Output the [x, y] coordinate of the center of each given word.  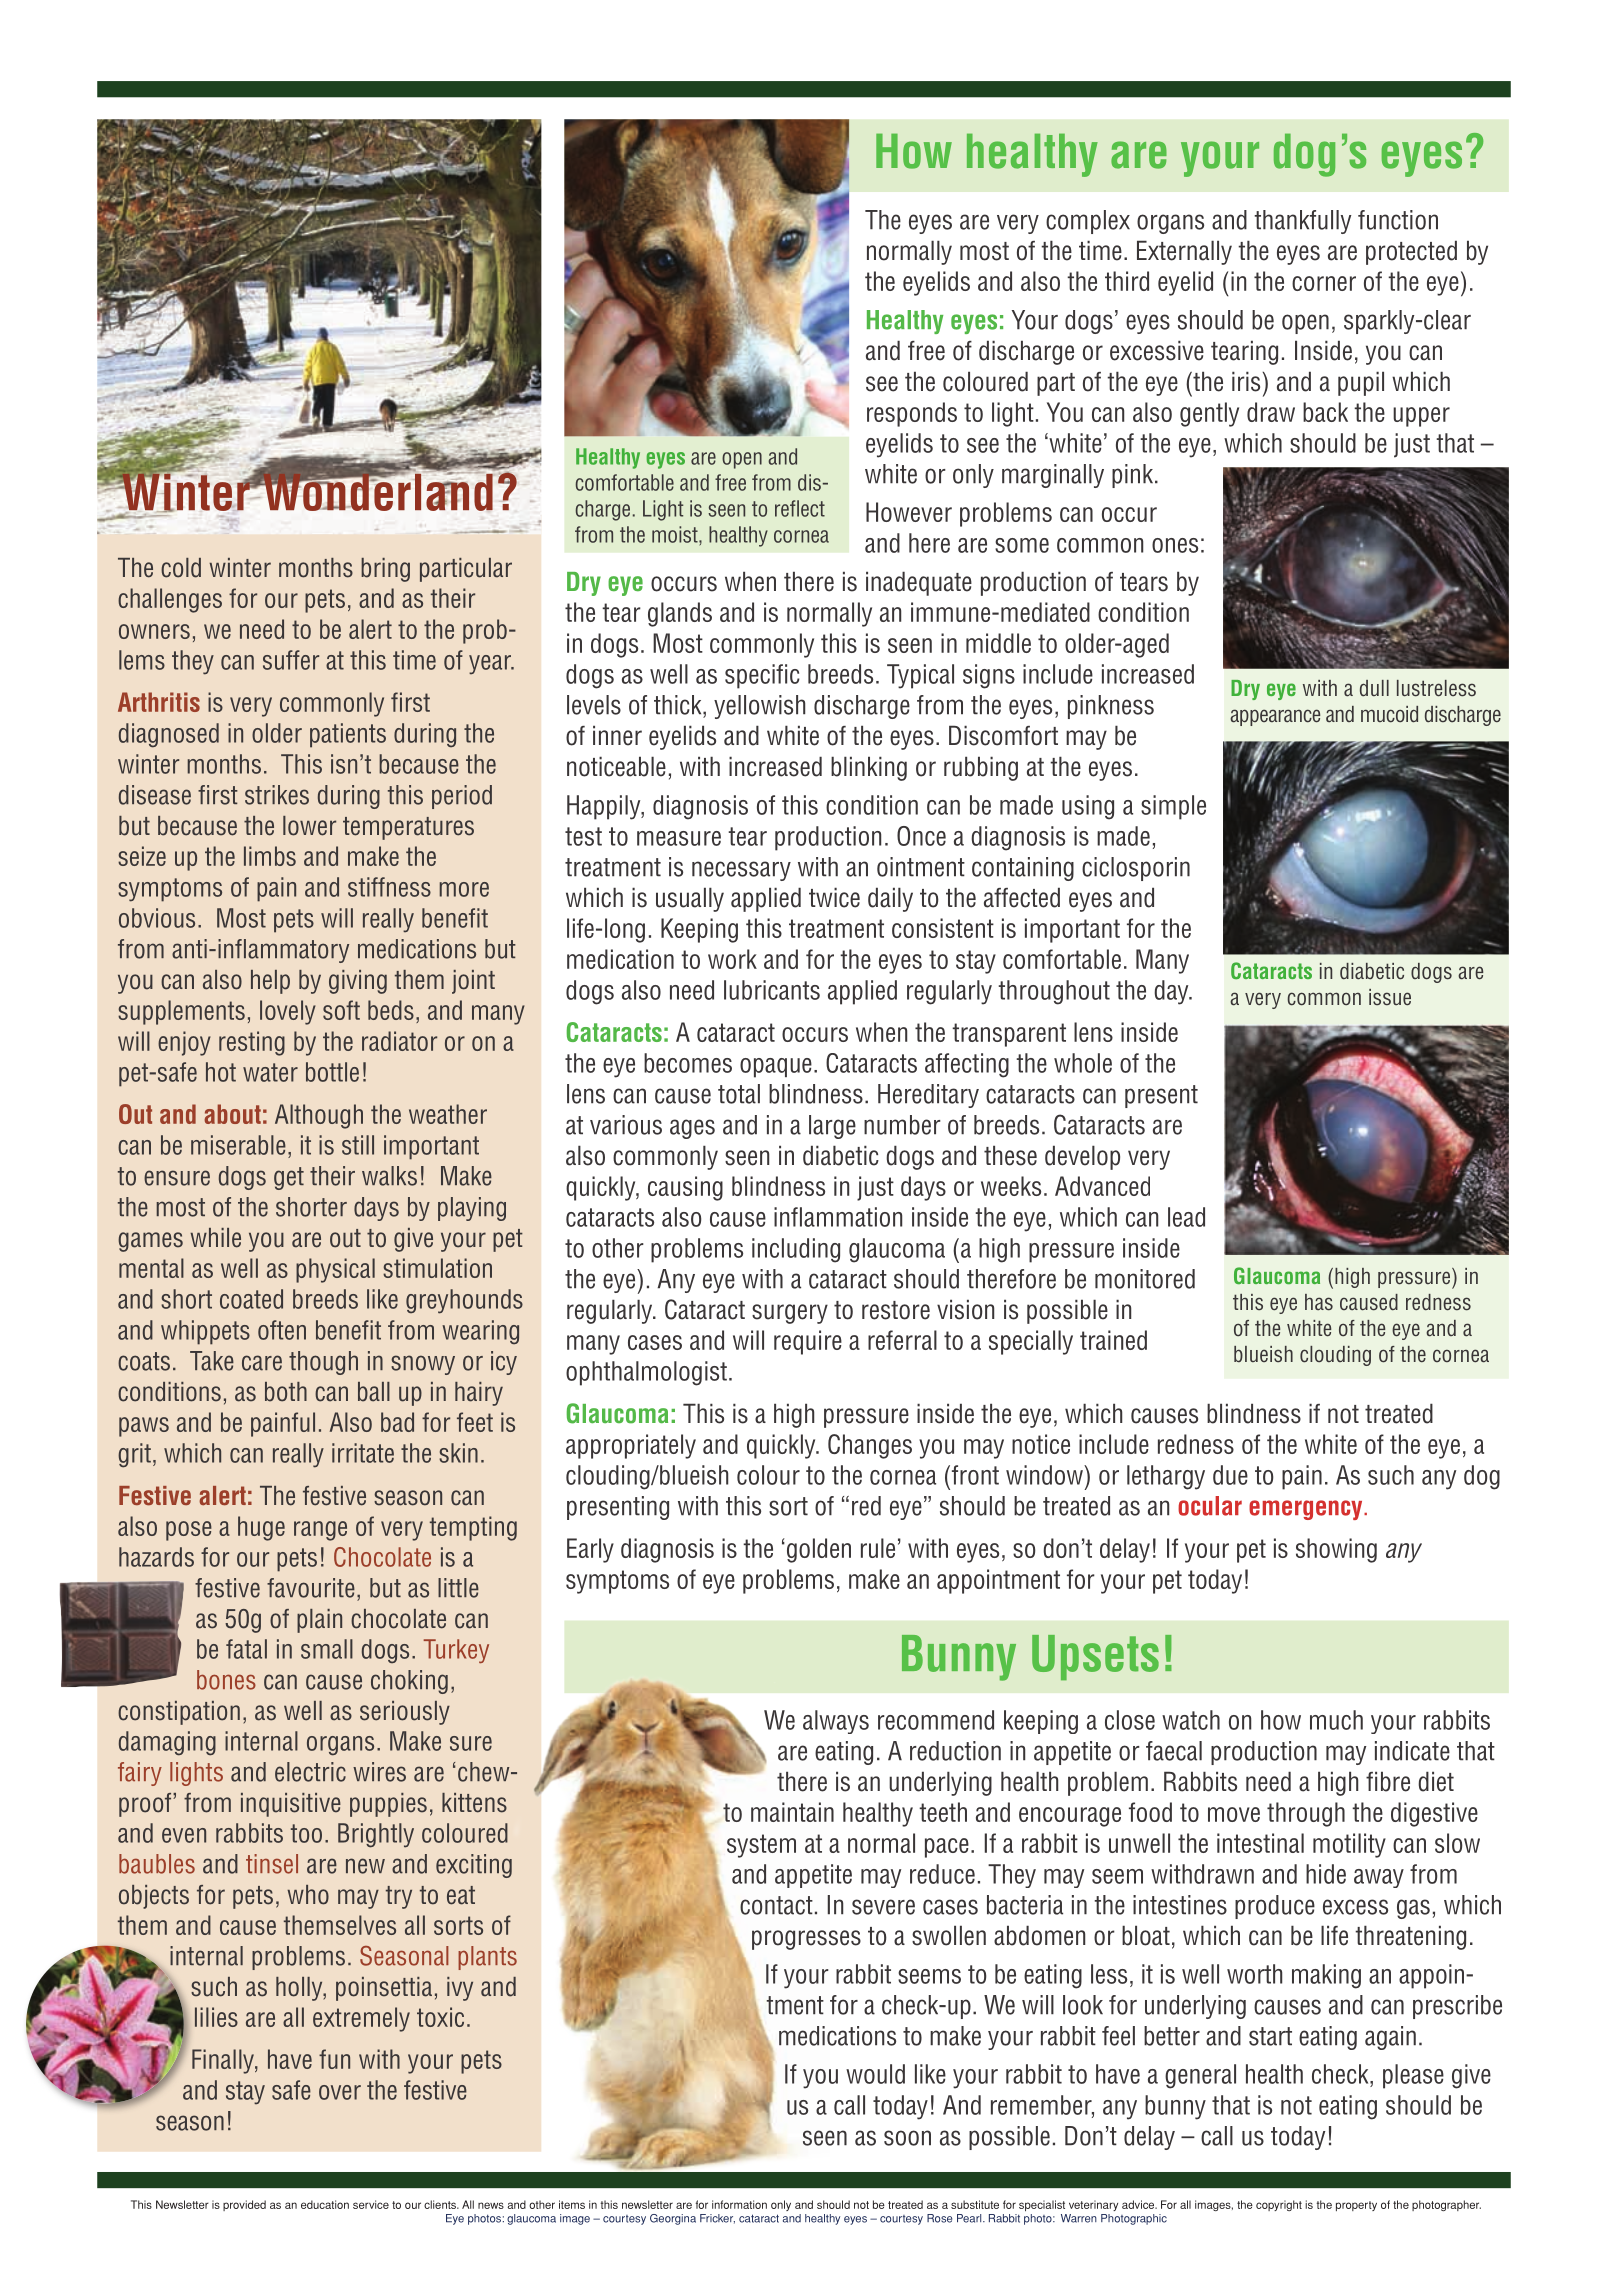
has [1319, 1302]
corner [1324, 283]
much [1336, 1720]
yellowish [759, 707]
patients [348, 735]
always [836, 1722]
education [325, 2204]
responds [912, 414]
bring [385, 570]
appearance [1275, 717]
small [327, 1649]
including [796, 1250]
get [289, 1178]
